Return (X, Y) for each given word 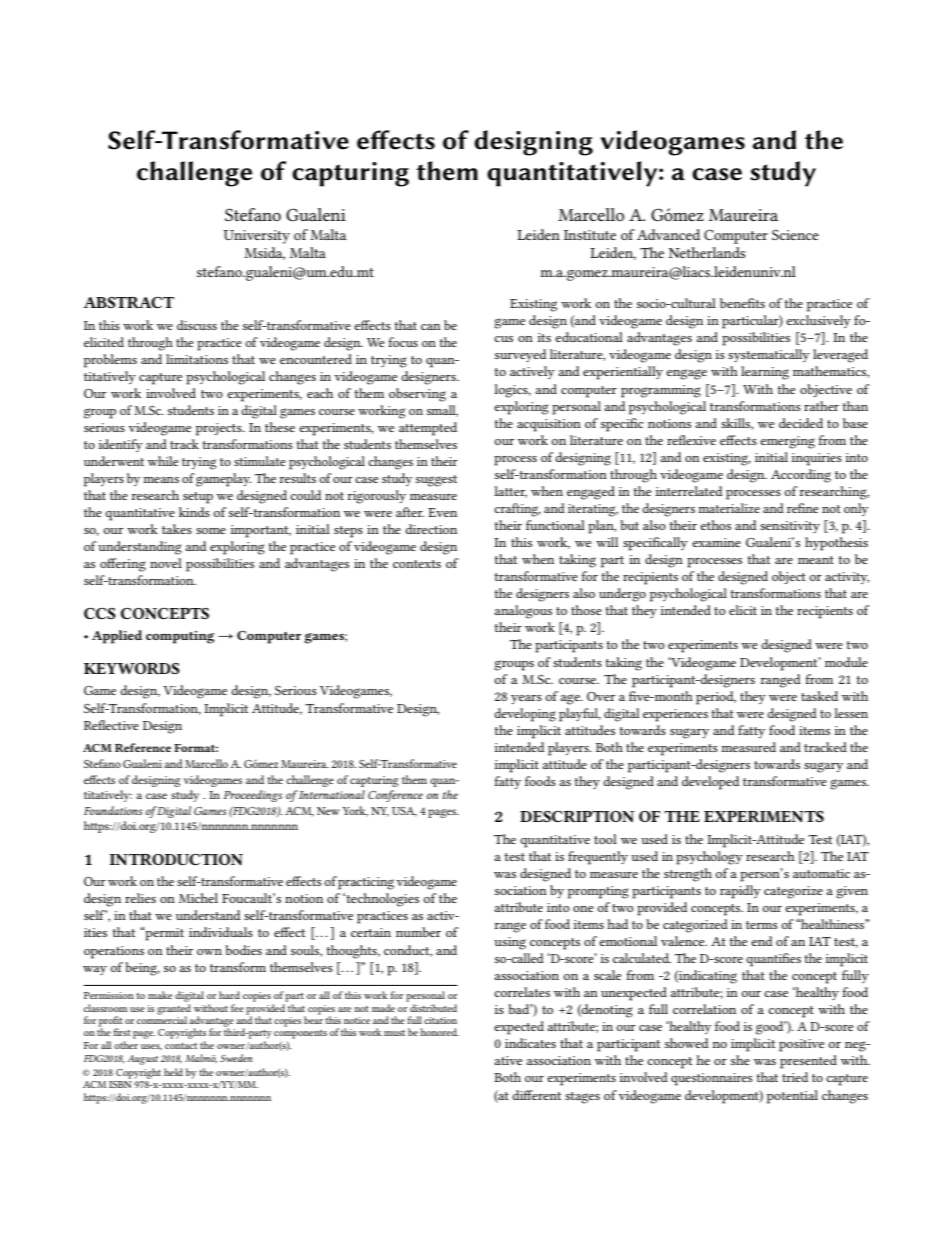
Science (795, 234)
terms (762, 925)
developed (710, 783)
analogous (523, 612)
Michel (198, 898)
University (257, 237)
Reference (143, 747)
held (173, 1072)
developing (525, 715)
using (510, 943)
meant (816, 560)
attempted (428, 429)
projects (220, 429)
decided (801, 423)
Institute (590, 235)
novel (166, 563)
